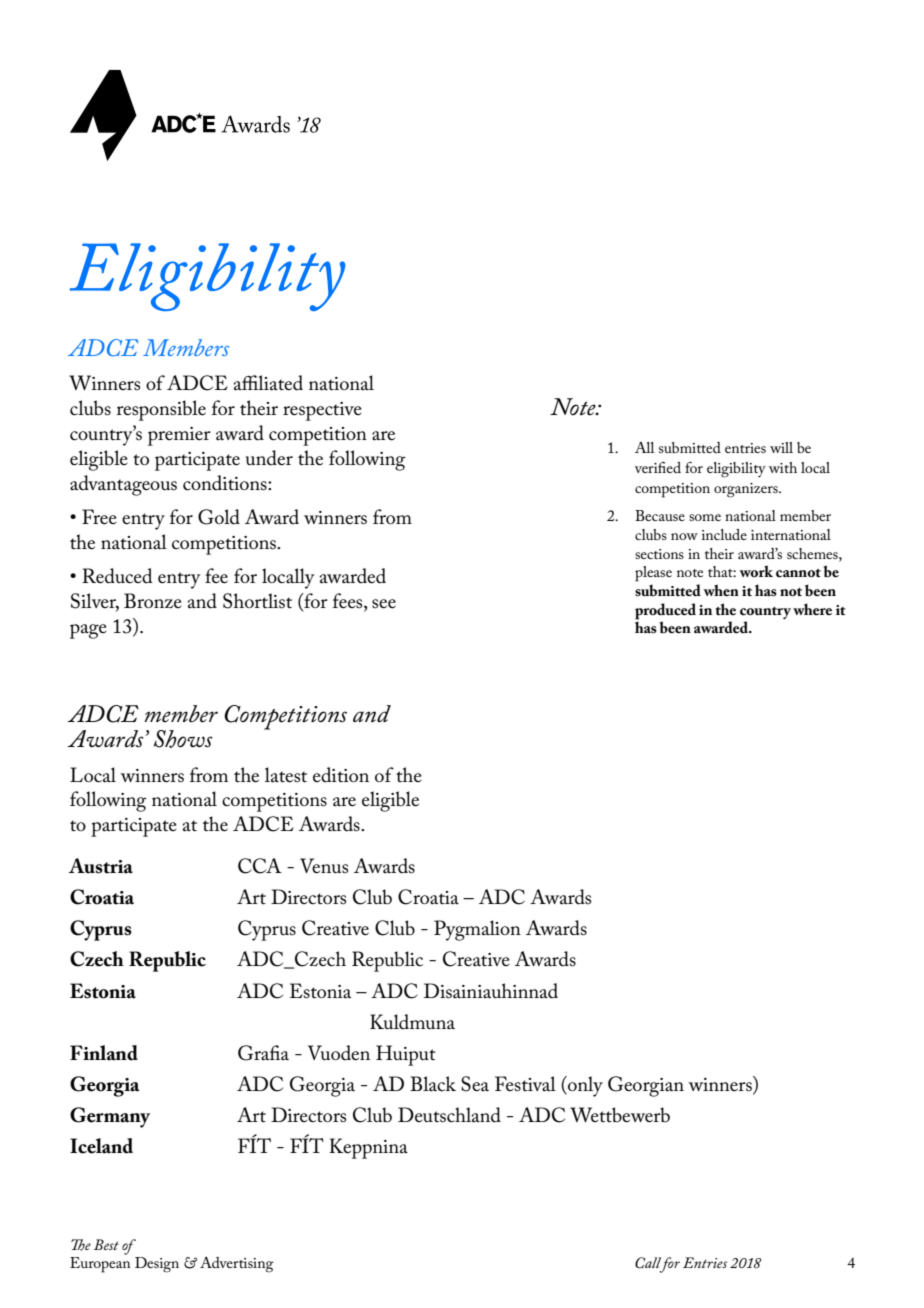  Describe the element at coordinates (341, 775) in the page. I see `edition` at that location.
